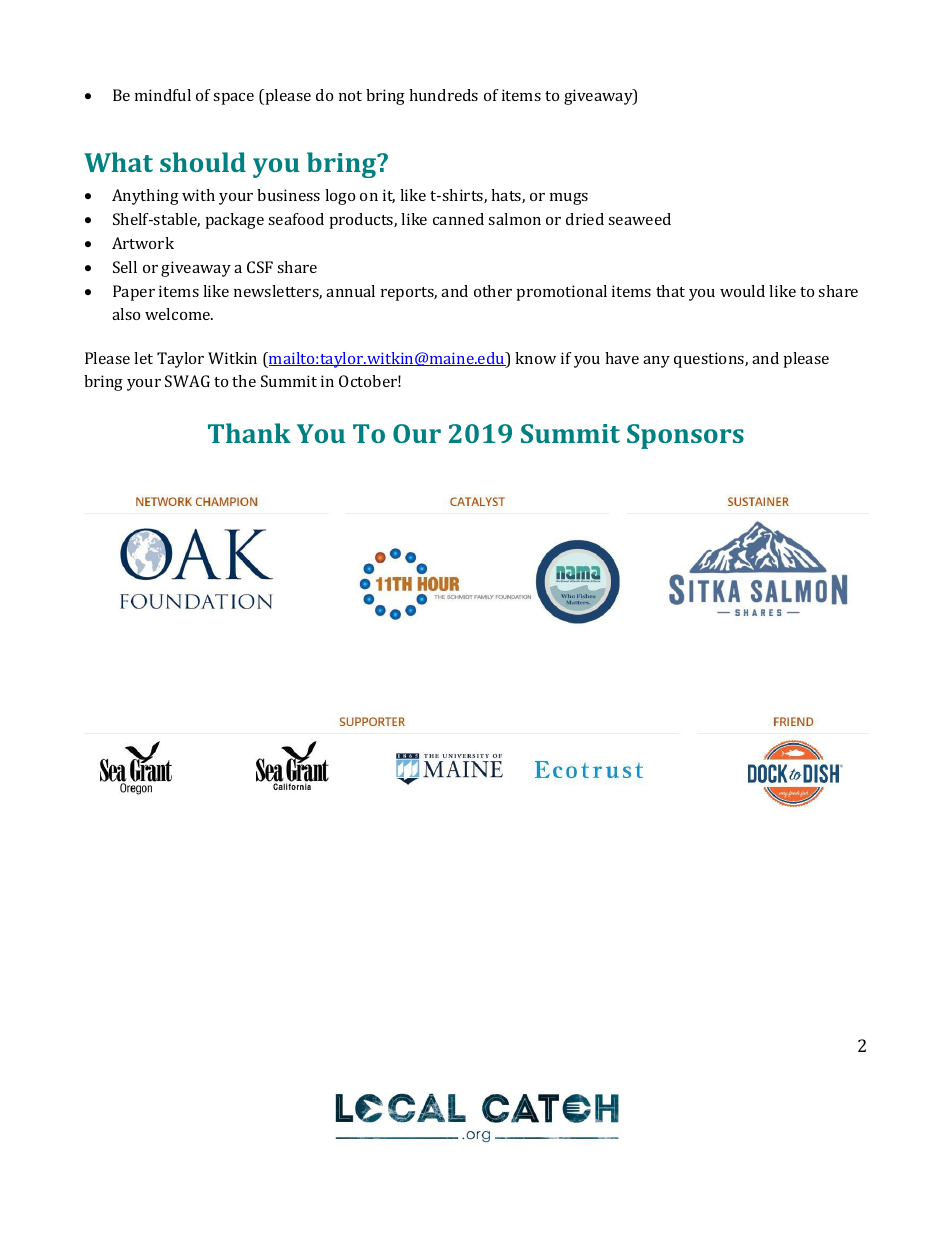 This document has height=1233, width=952. Describe the element at coordinates (233, 99) in the document. I see `space` at that location.
